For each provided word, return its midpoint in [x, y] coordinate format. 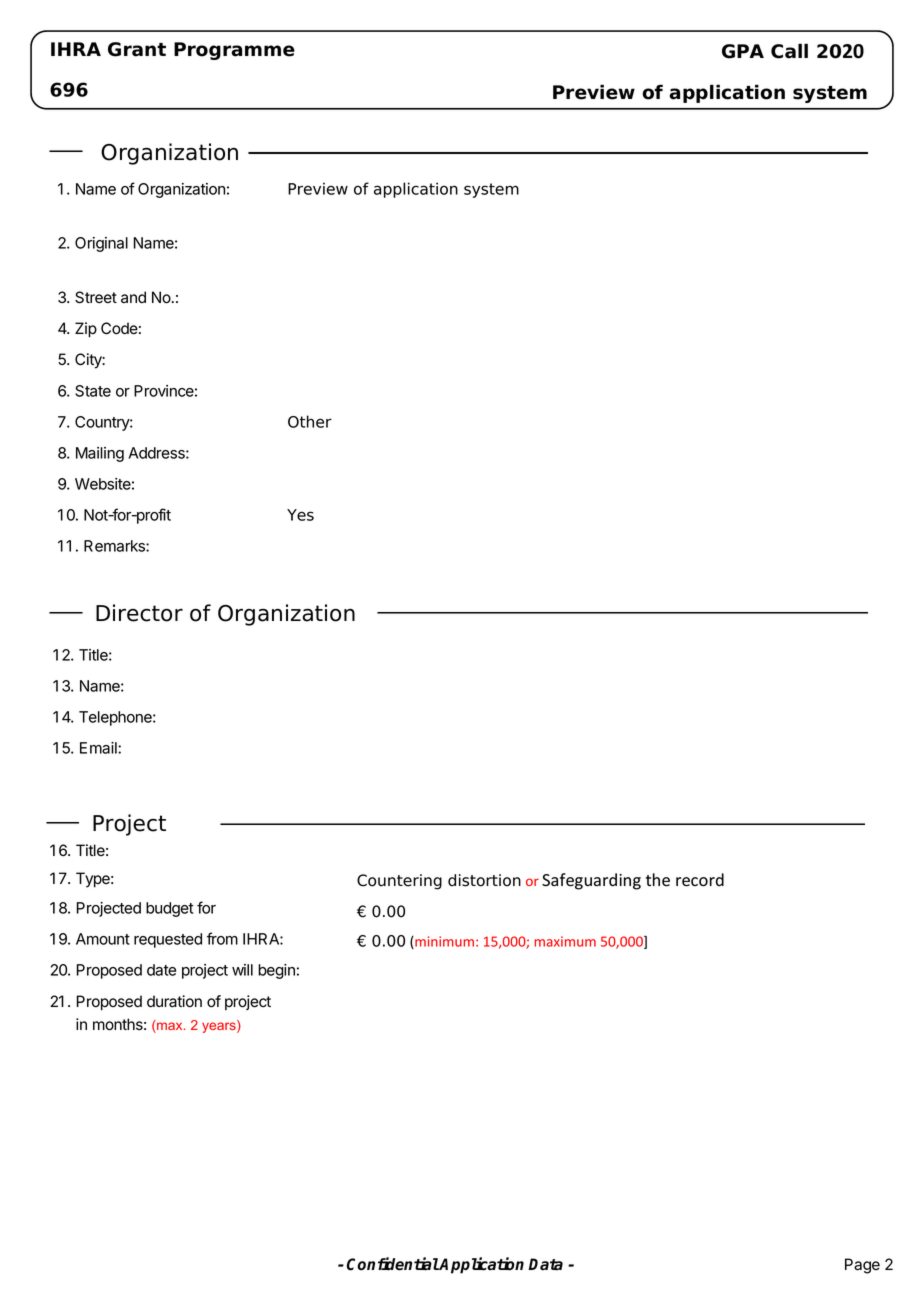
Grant [137, 49]
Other [310, 421]
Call [789, 51]
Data [545, 1264]
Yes [300, 515]
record [700, 880]
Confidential [393, 1264]
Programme [234, 51]
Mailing [100, 454]
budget [169, 909]
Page [862, 1266]
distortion [484, 880]
